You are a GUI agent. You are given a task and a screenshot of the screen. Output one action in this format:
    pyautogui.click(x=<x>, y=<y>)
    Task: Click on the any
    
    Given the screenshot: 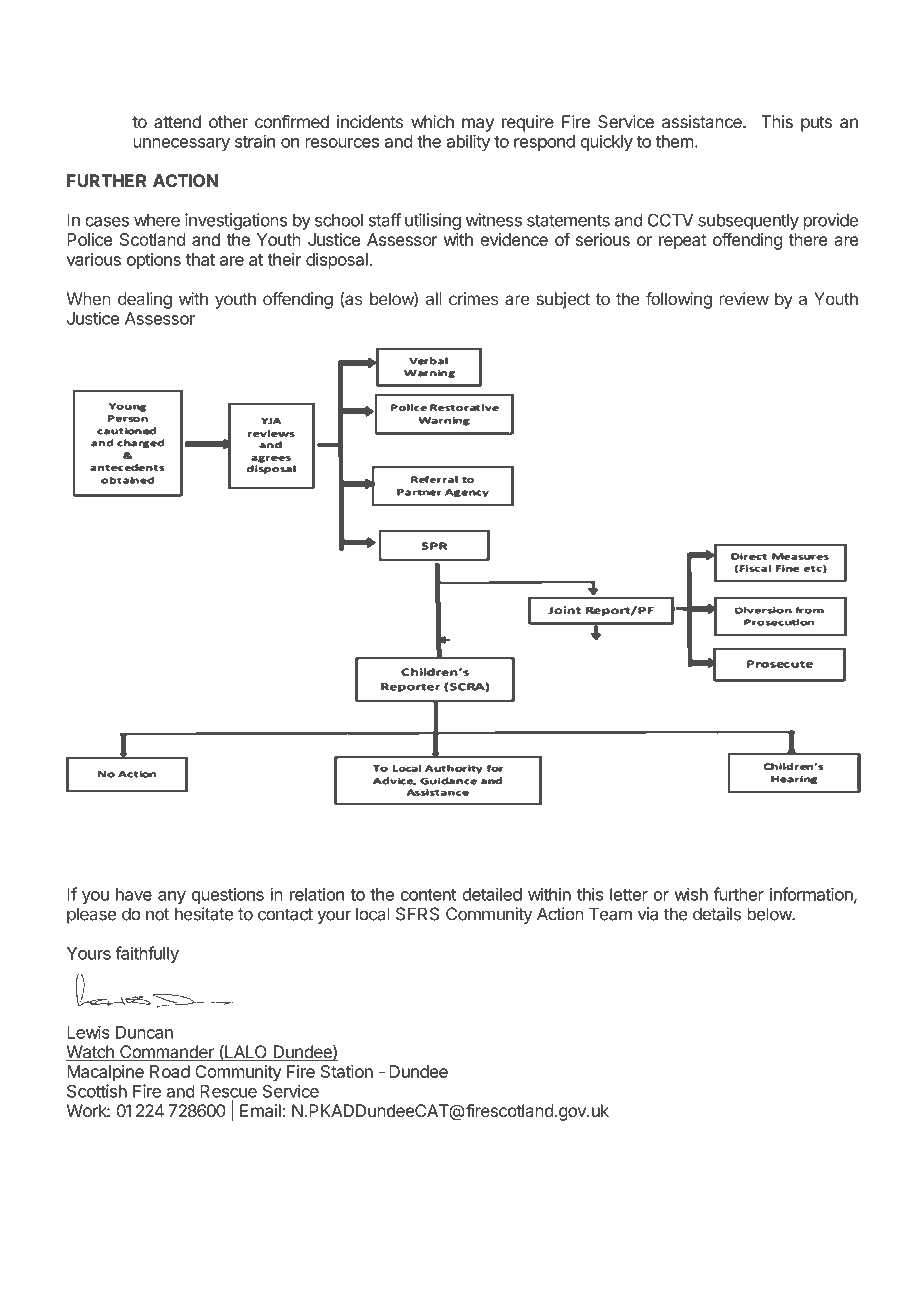 What is the action you would take?
    pyautogui.click(x=172, y=897)
